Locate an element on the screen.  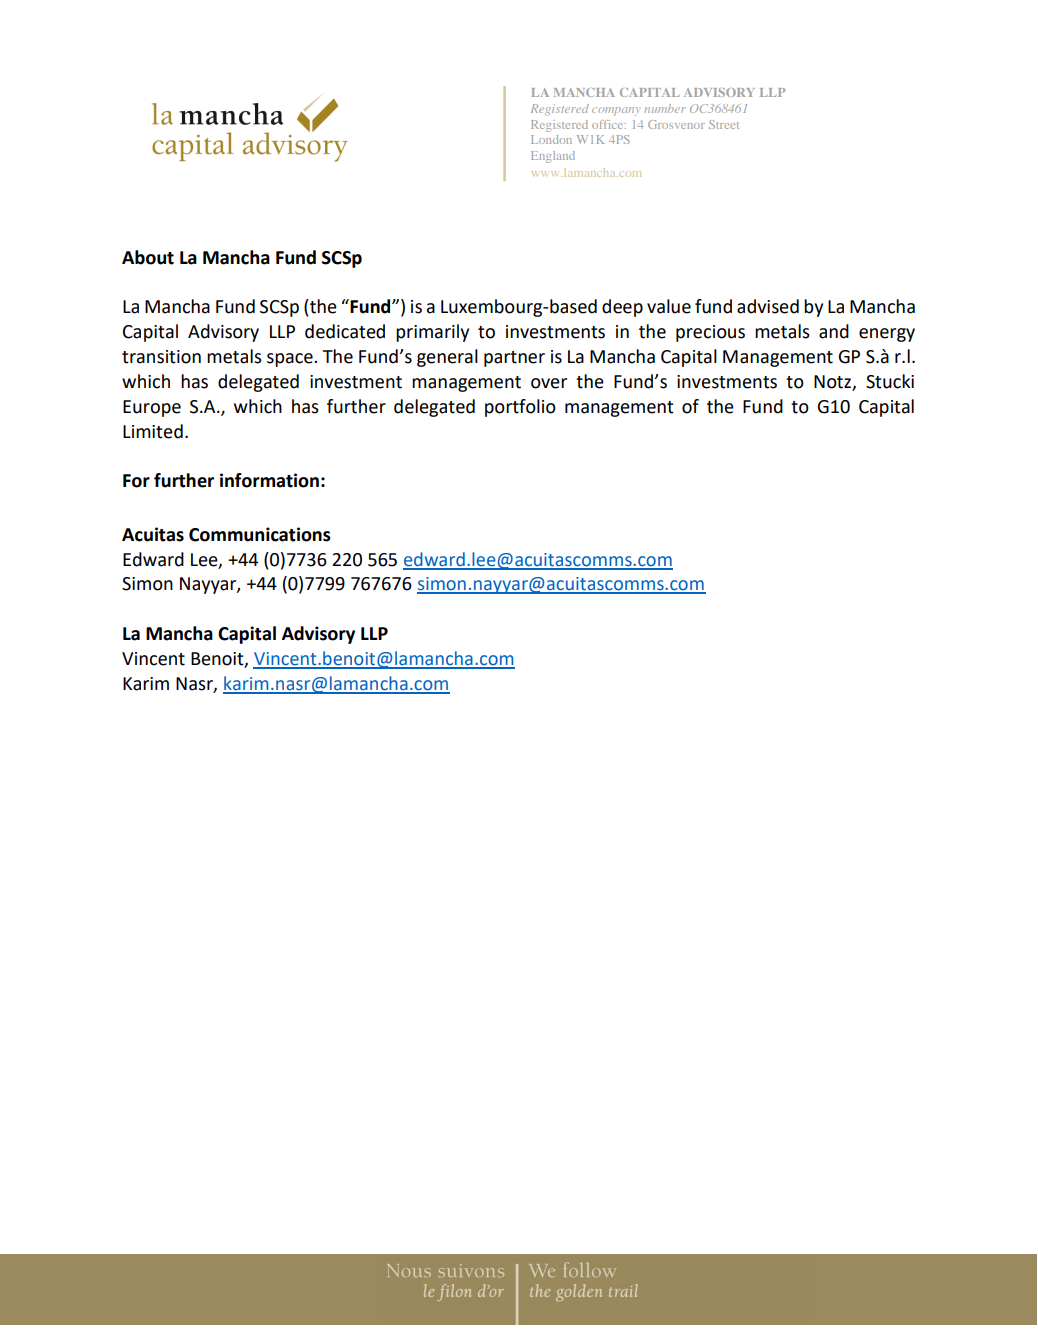
London is located at coordinates (551, 139).
